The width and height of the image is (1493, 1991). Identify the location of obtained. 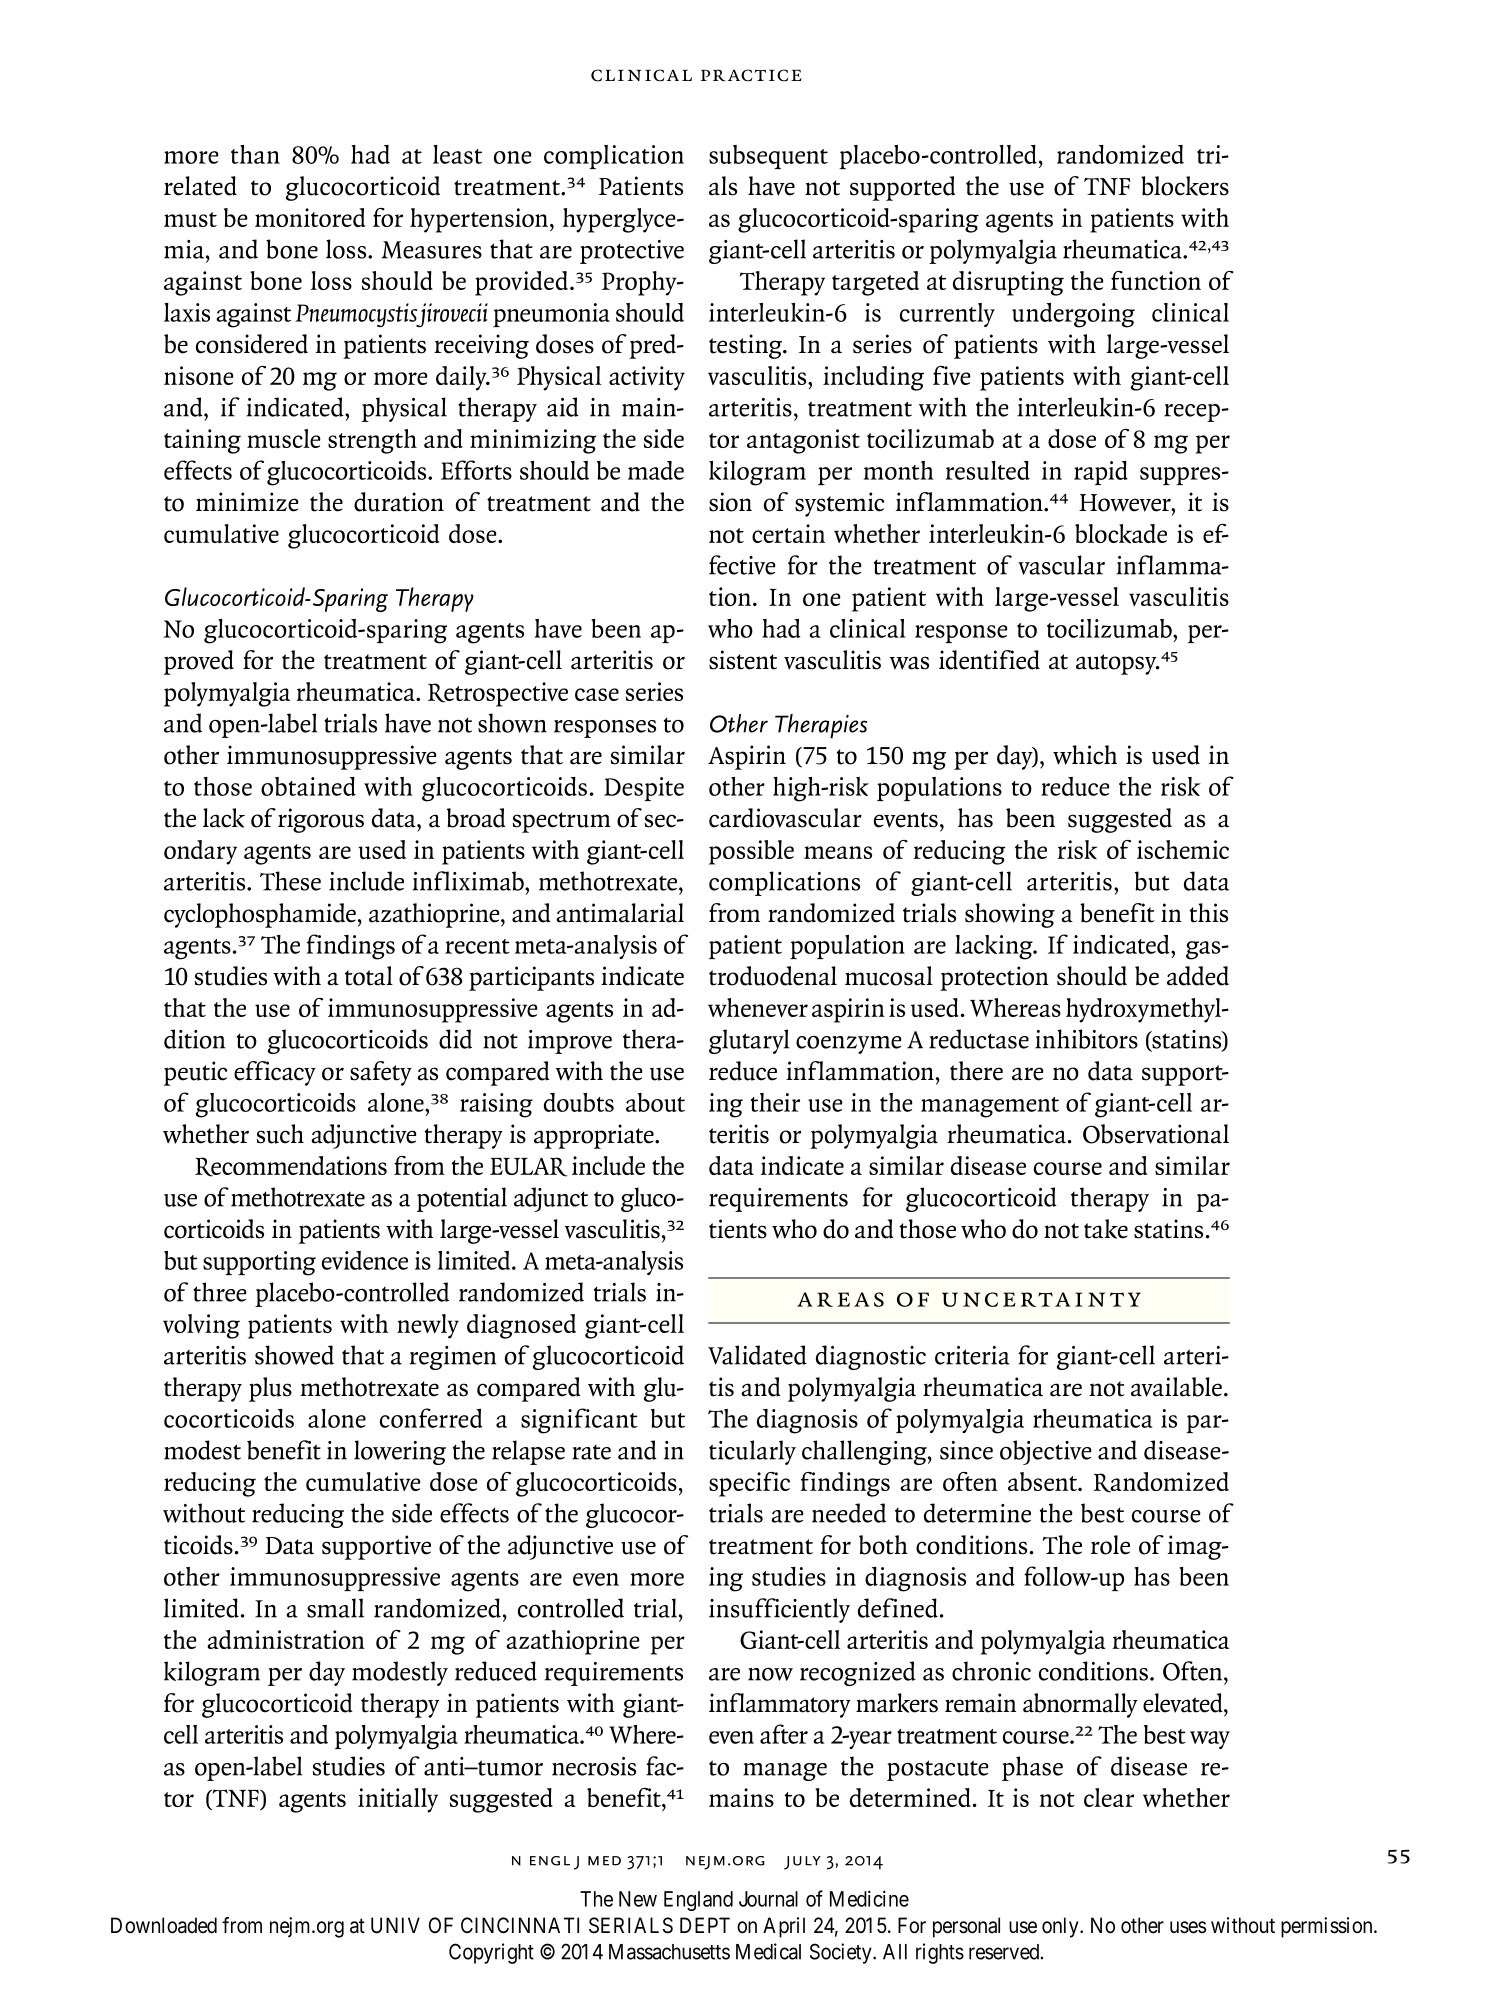
(308, 786).
